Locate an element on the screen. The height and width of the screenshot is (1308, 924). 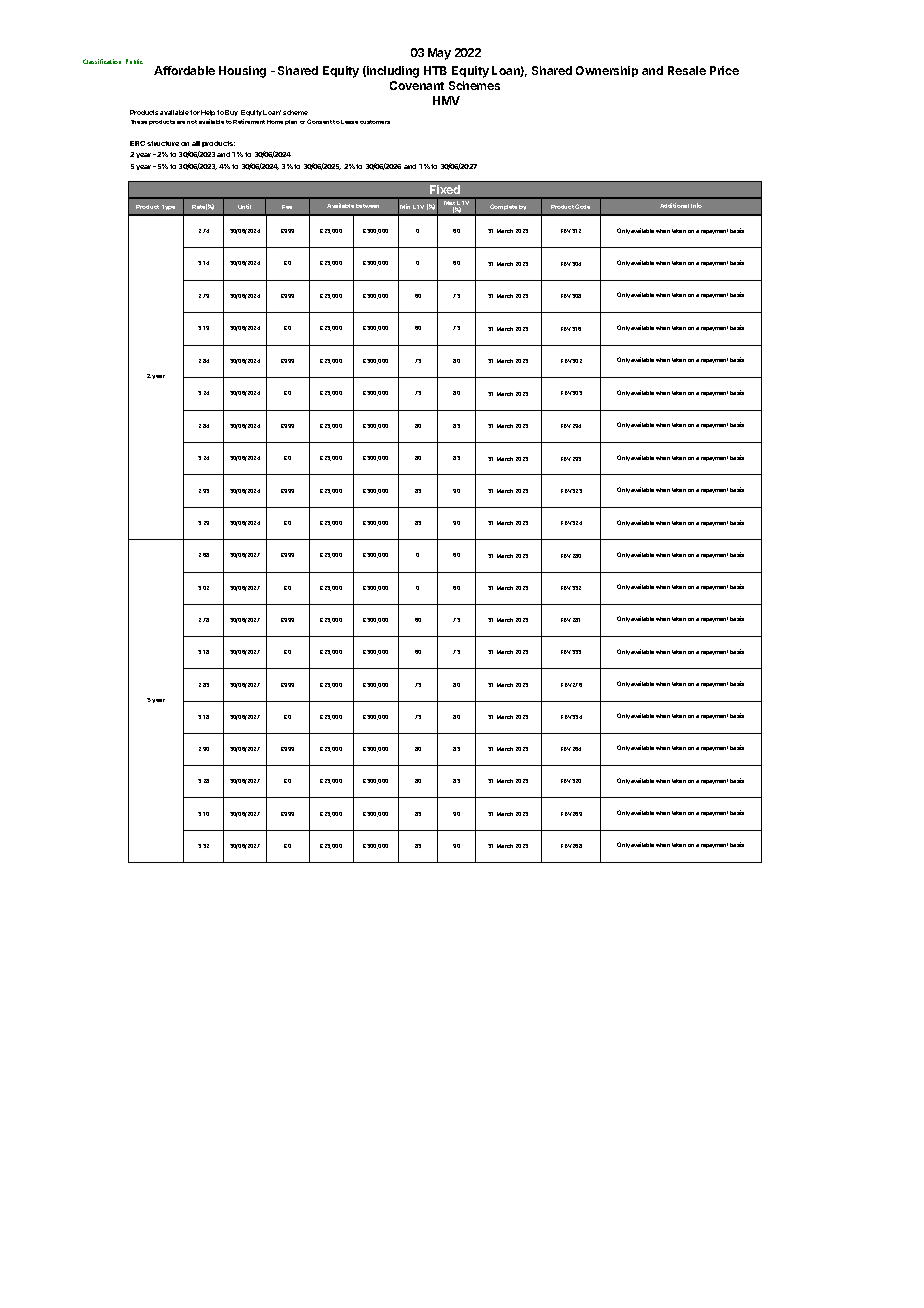
all is located at coordinates (196, 143).
